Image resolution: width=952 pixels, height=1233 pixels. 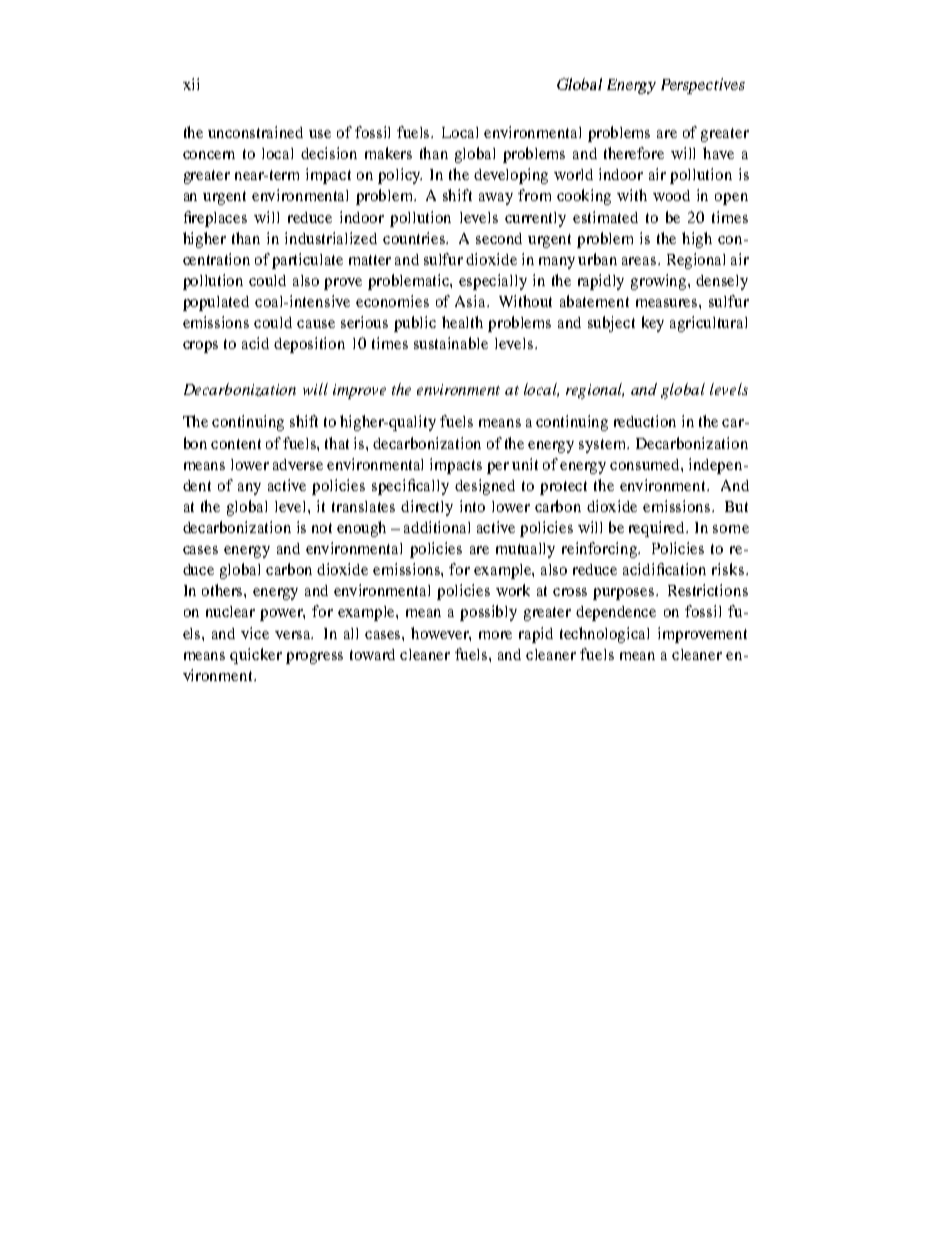 I want to click on key, so click(x=653, y=324).
